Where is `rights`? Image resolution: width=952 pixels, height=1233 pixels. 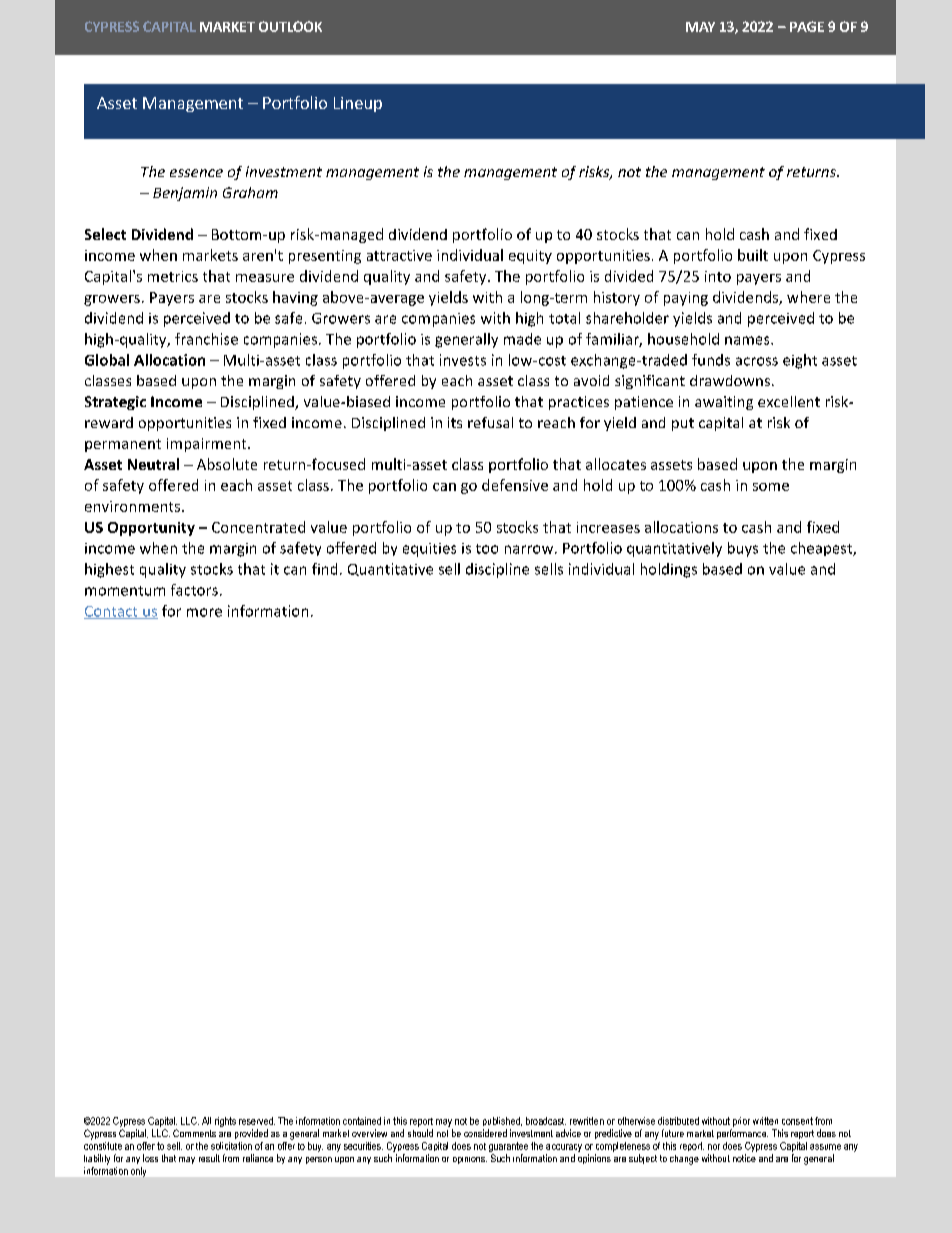
rights is located at coordinates (225, 1122).
